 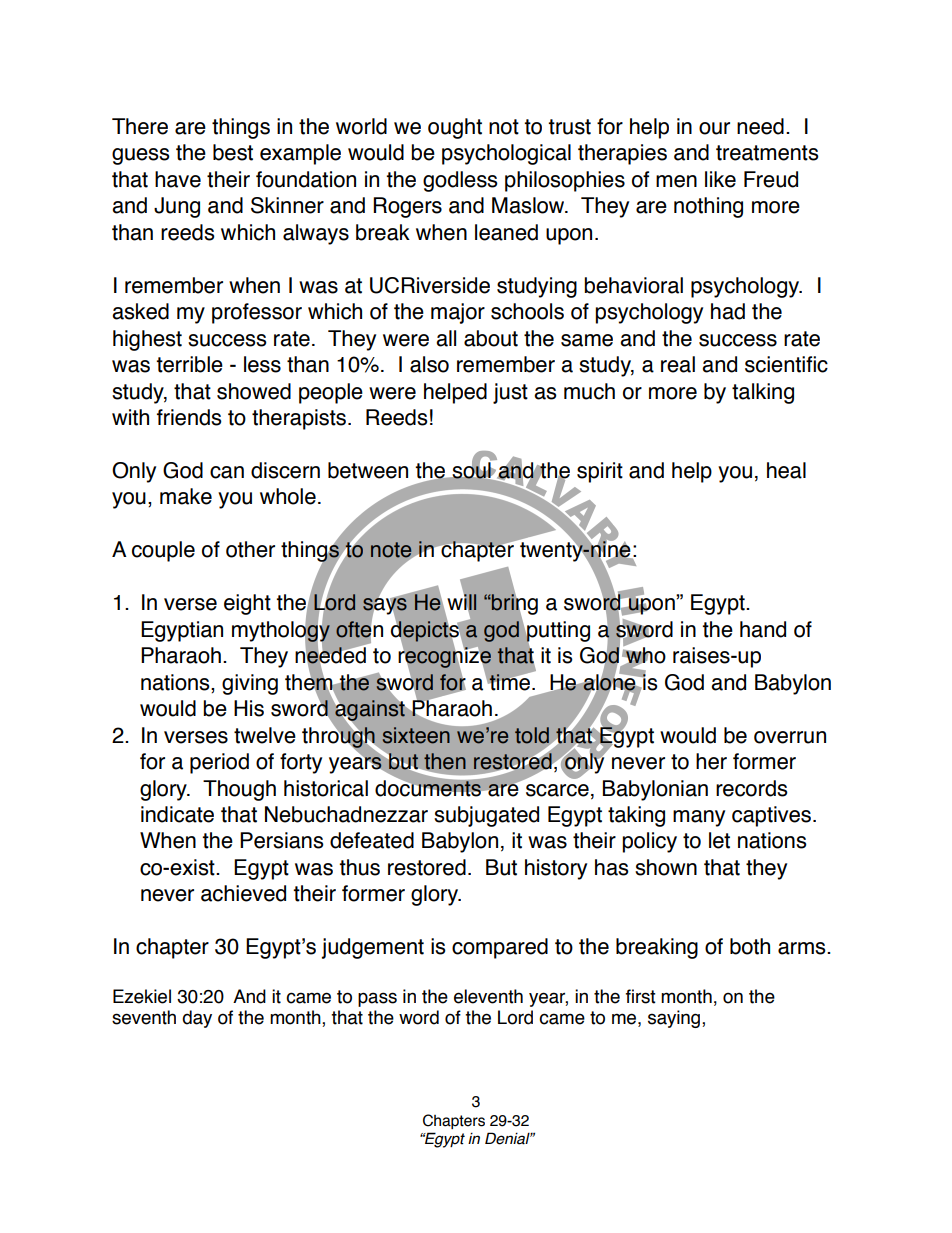 I want to click on best, so click(x=233, y=152).
